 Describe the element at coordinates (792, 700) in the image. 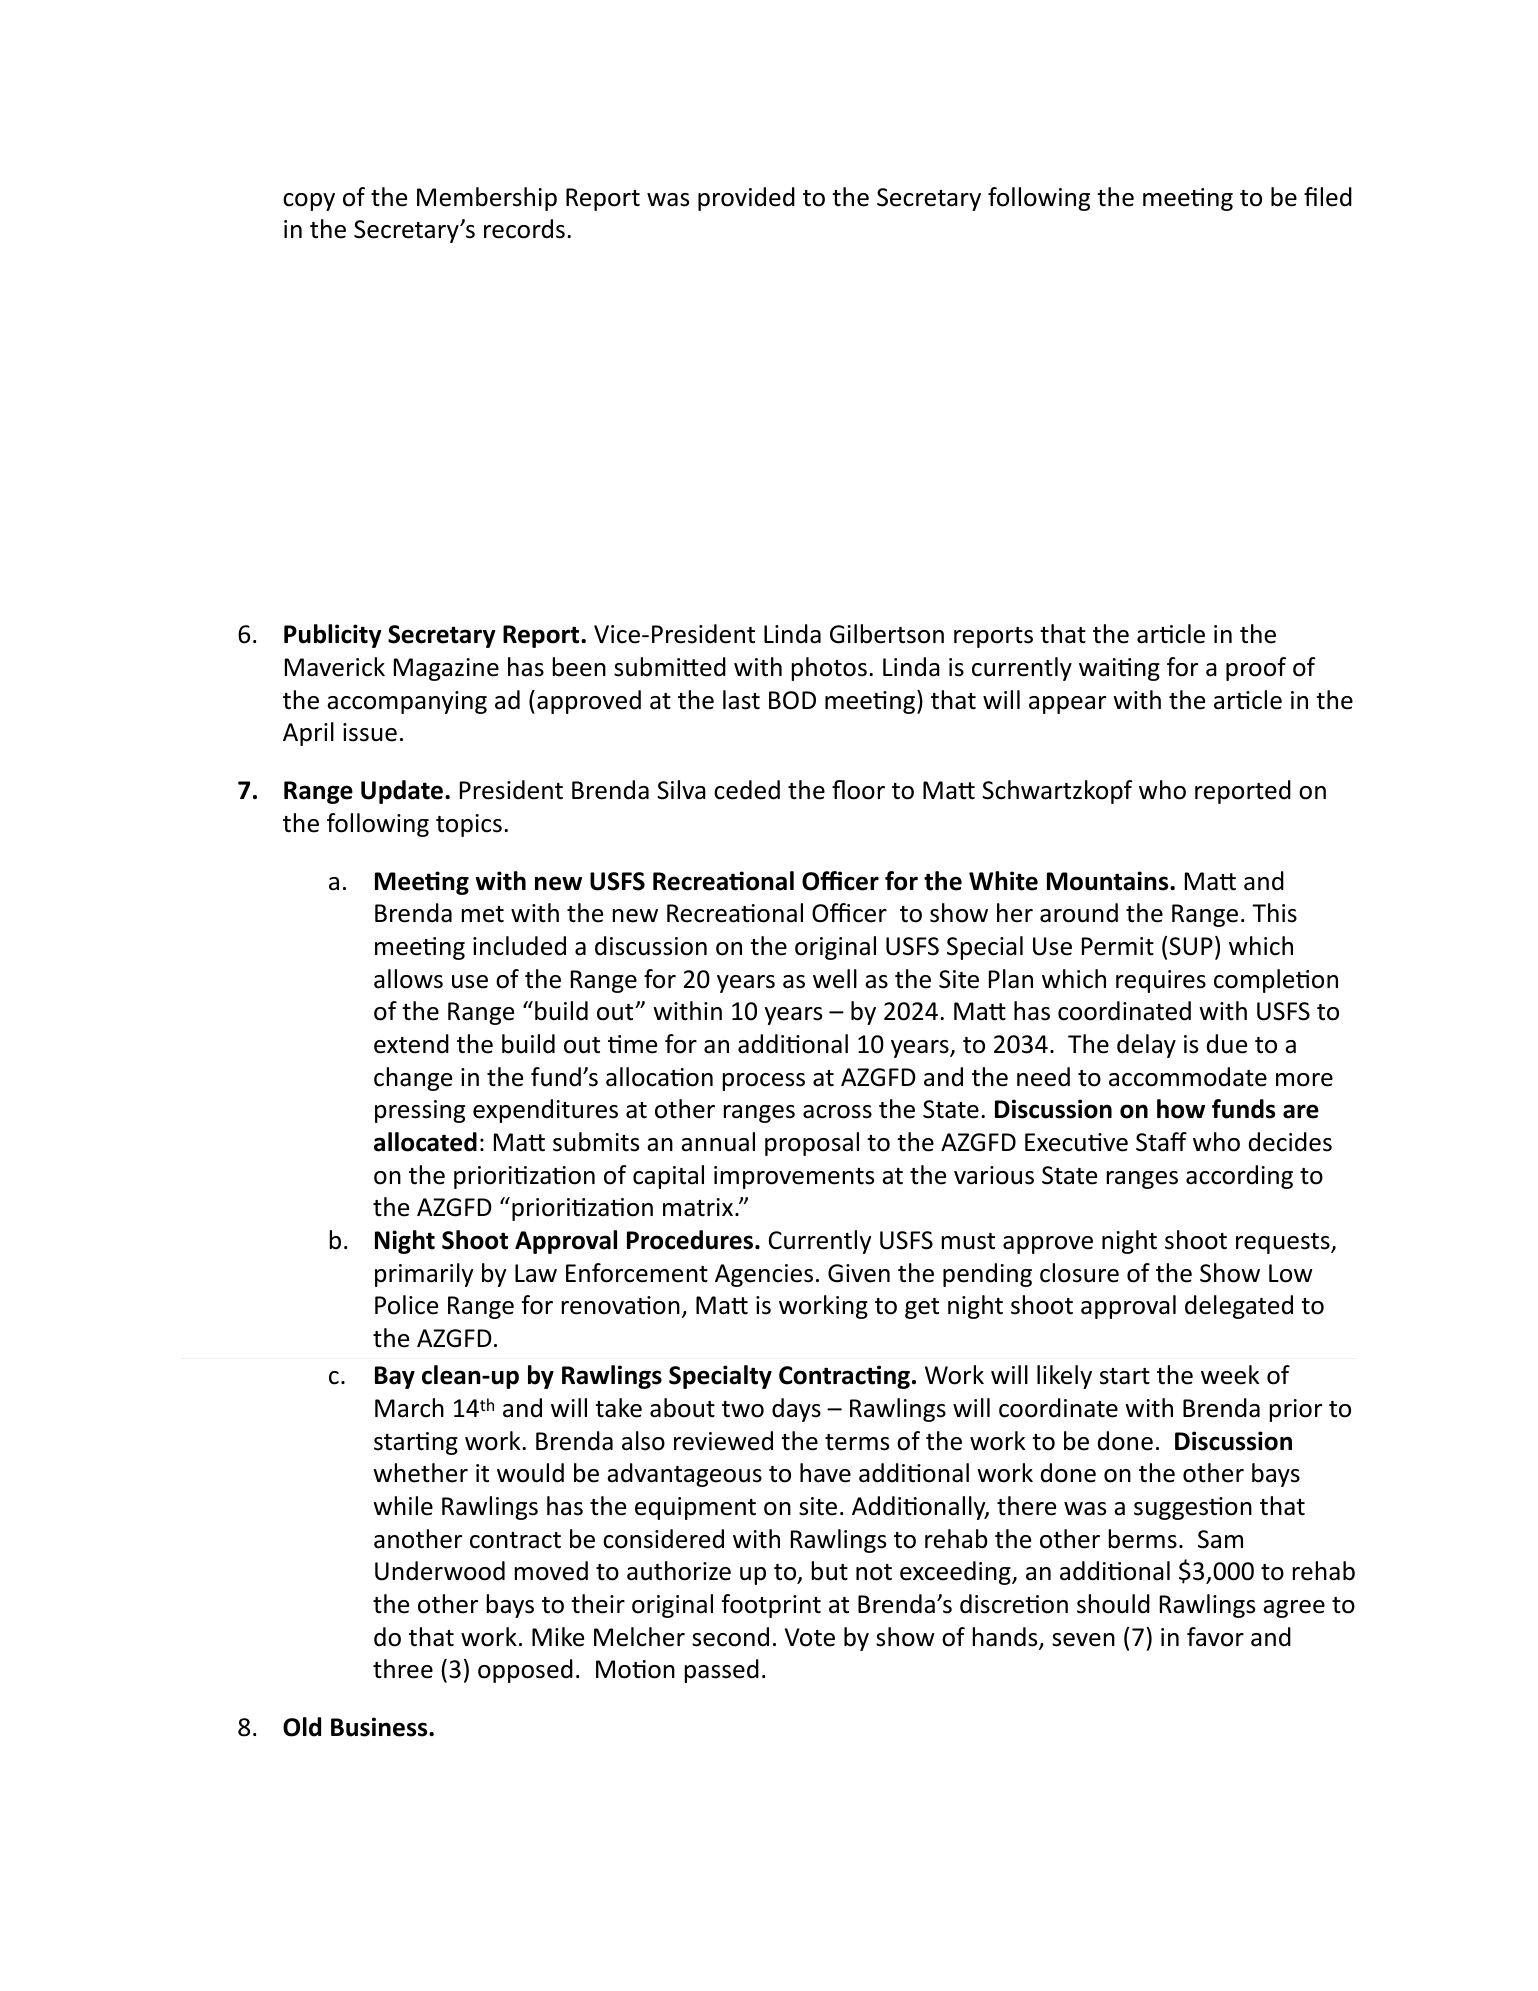

I see `BOD` at that location.
